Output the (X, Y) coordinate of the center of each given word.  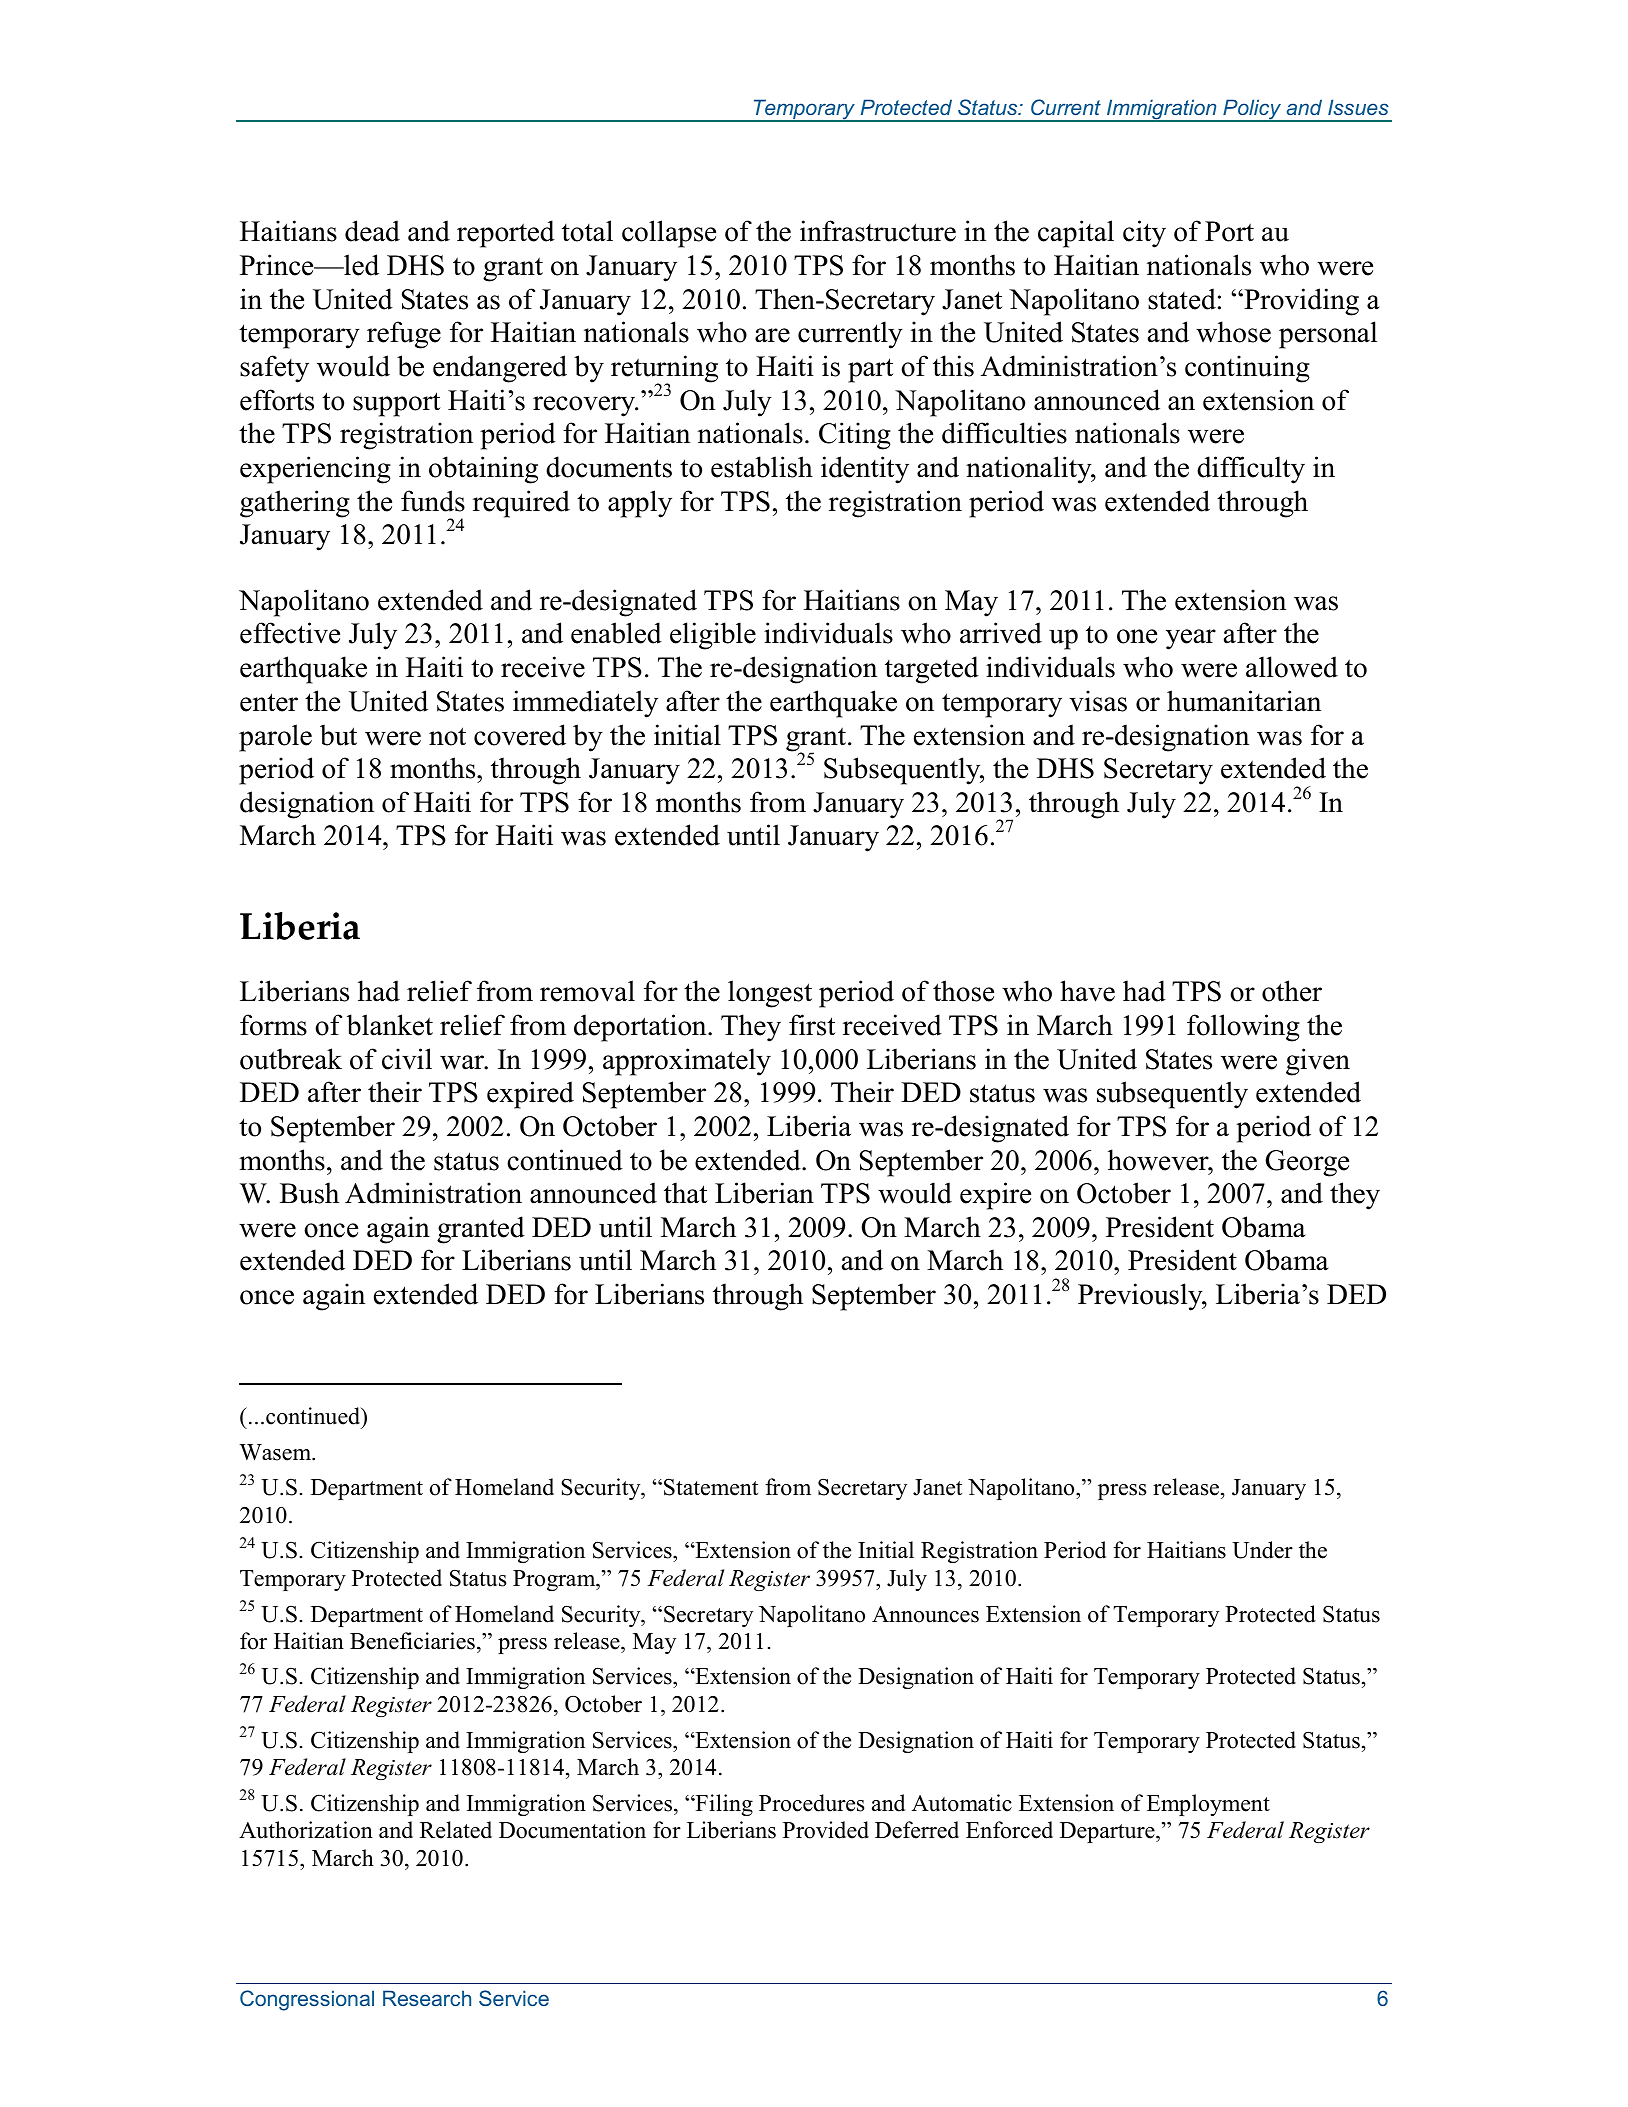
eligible (713, 636)
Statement (711, 1487)
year (1191, 639)
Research (427, 1998)
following (1243, 1028)
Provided (826, 1830)
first (812, 1025)
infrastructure (878, 231)
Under (1262, 1550)
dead (372, 231)
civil (407, 1059)
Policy (1252, 110)
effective (290, 633)
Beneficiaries (412, 1641)
